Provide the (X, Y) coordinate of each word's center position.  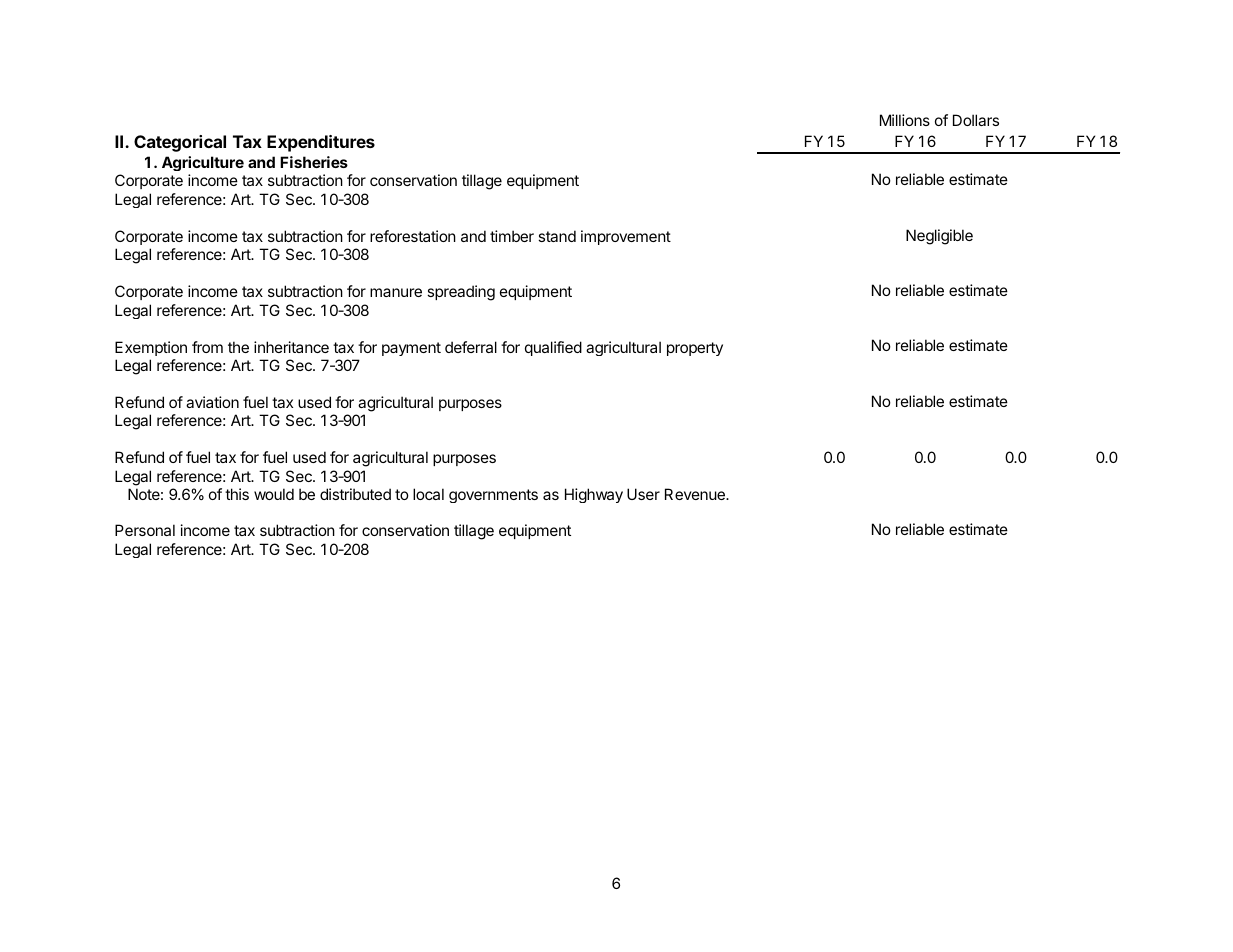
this (237, 494)
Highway (594, 495)
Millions (905, 120)
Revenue (696, 494)
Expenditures (321, 143)
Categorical (180, 143)
